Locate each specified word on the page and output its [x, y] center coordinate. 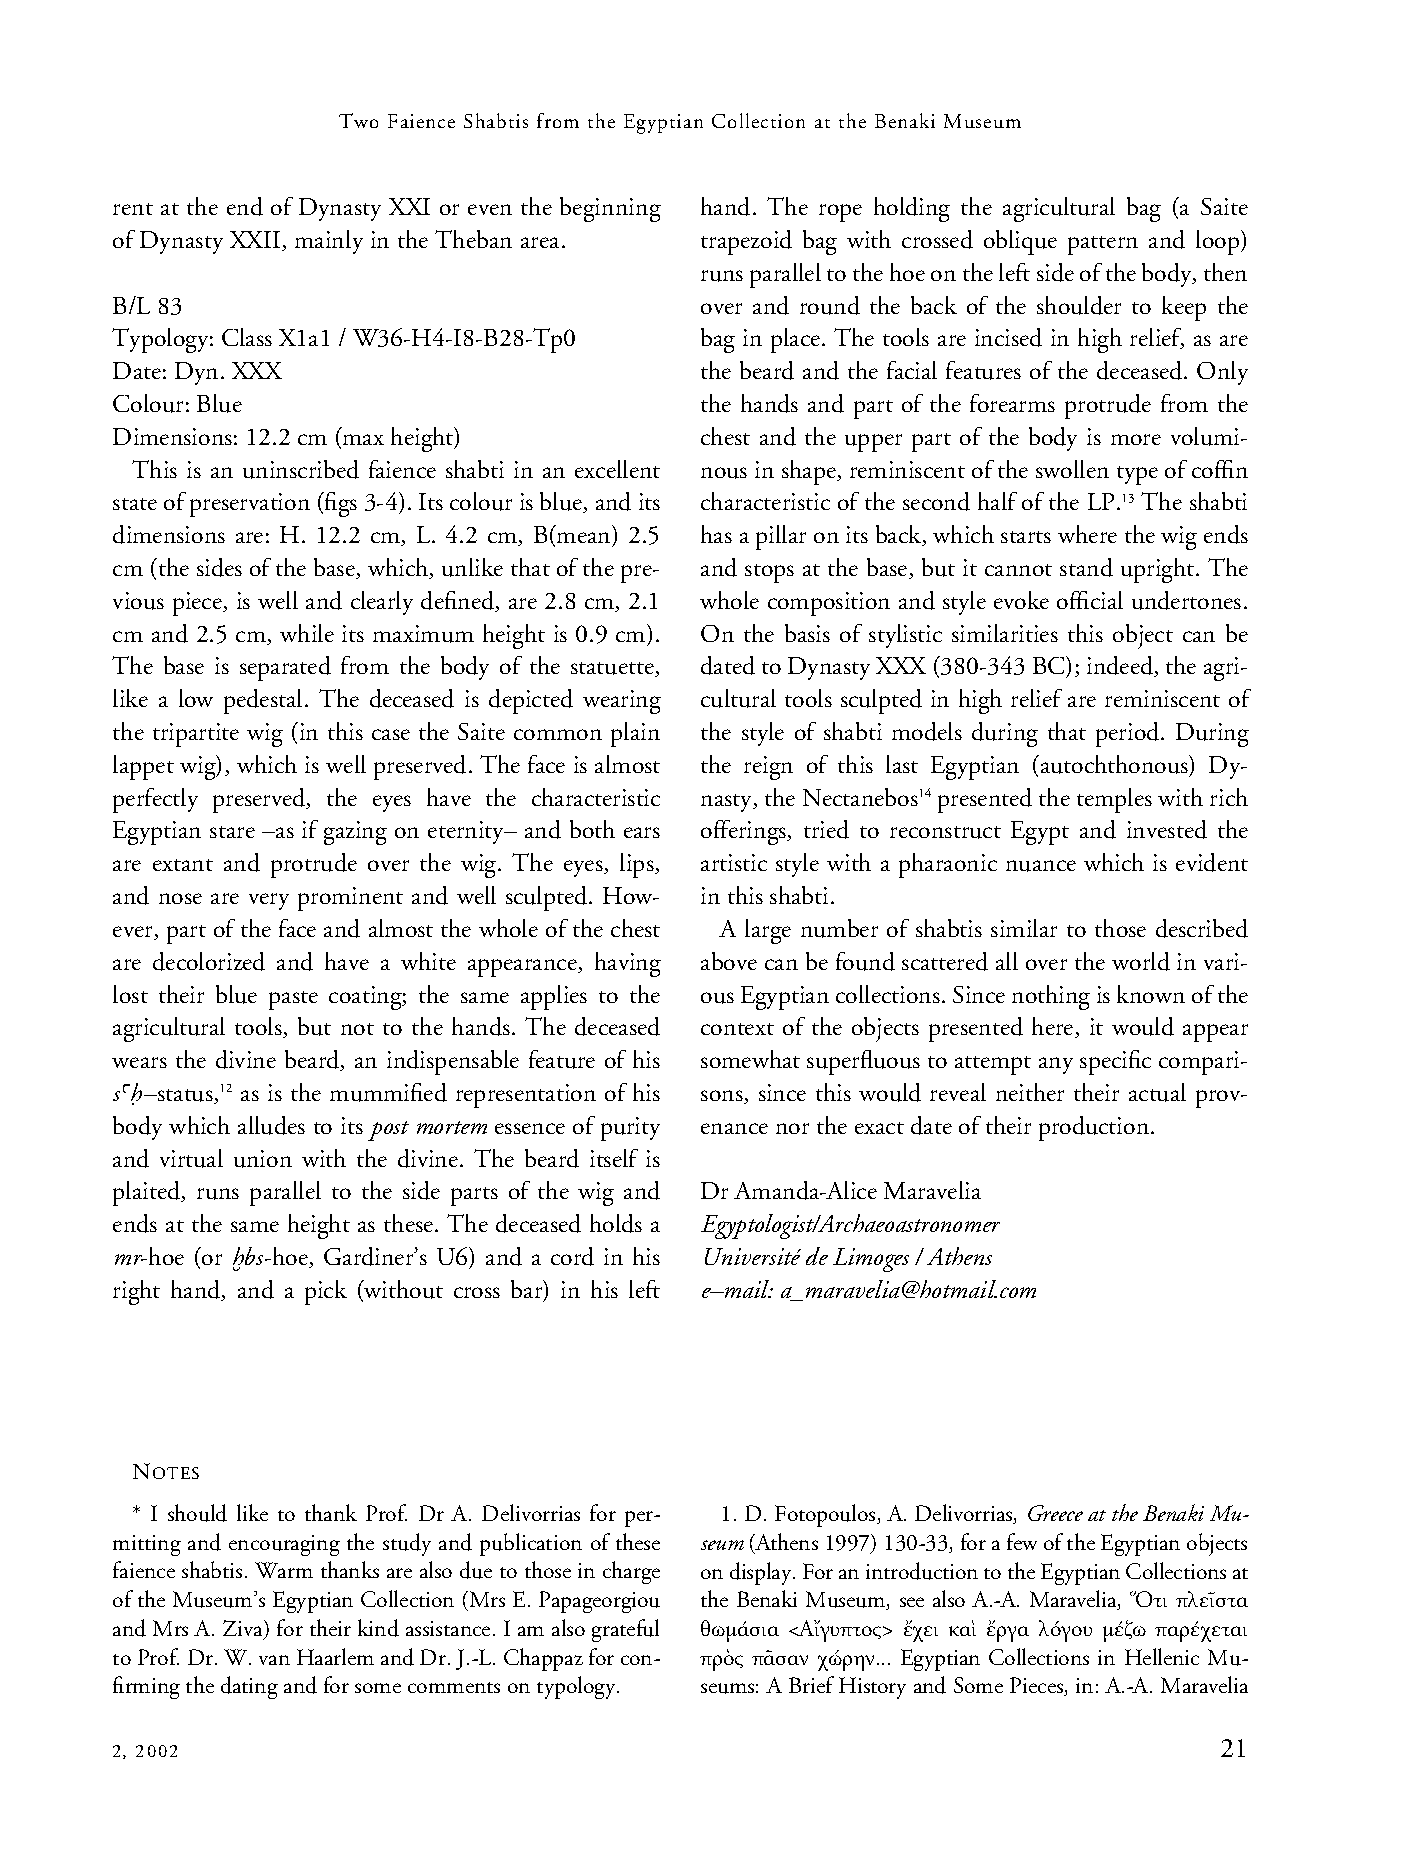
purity [630, 1129]
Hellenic [1162, 1656]
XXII [256, 241]
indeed [1121, 666]
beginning [610, 209]
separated [285, 668]
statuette [613, 669]
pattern [1103, 245]
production [1095, 1128]
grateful [625, 1630]
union [263, 1159]
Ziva [244, 1629]
